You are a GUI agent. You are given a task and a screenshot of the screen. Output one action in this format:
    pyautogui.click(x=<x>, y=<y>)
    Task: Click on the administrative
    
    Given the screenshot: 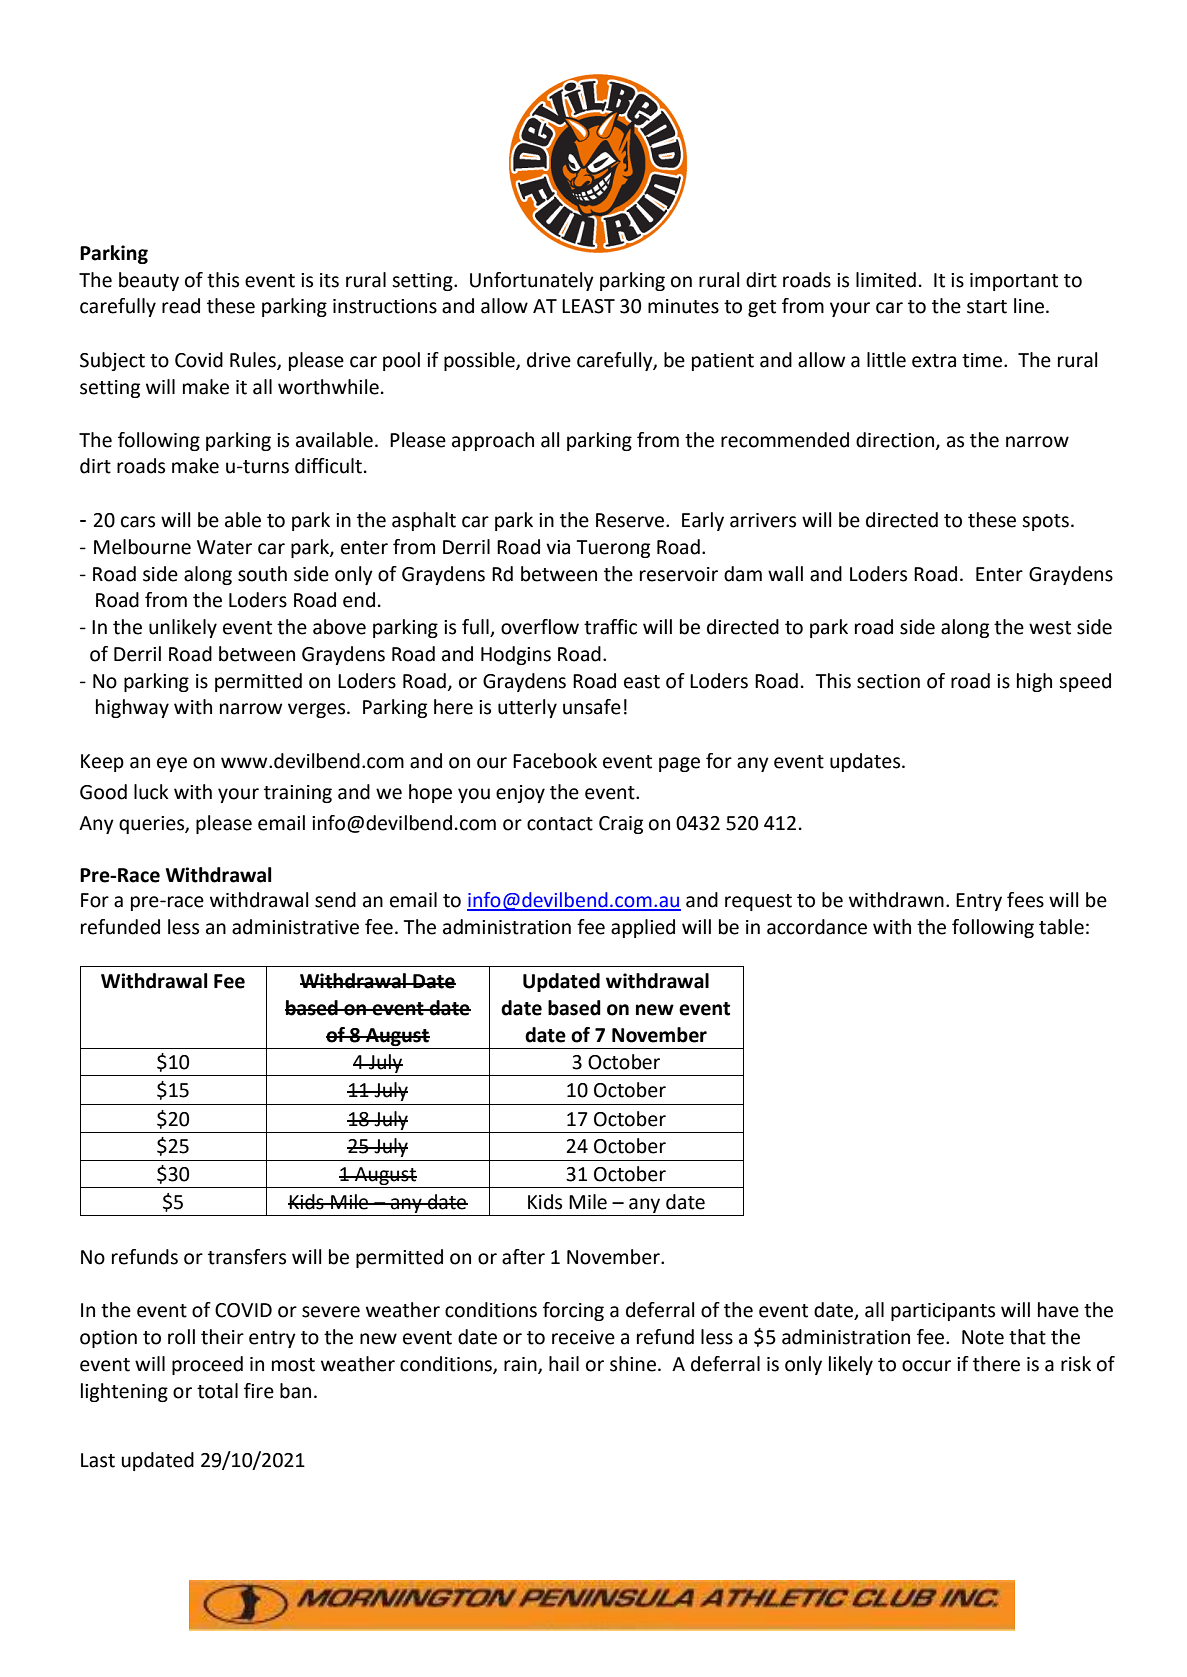 What is the action you would take?
    pyautogui.click(x=295, y=927)
